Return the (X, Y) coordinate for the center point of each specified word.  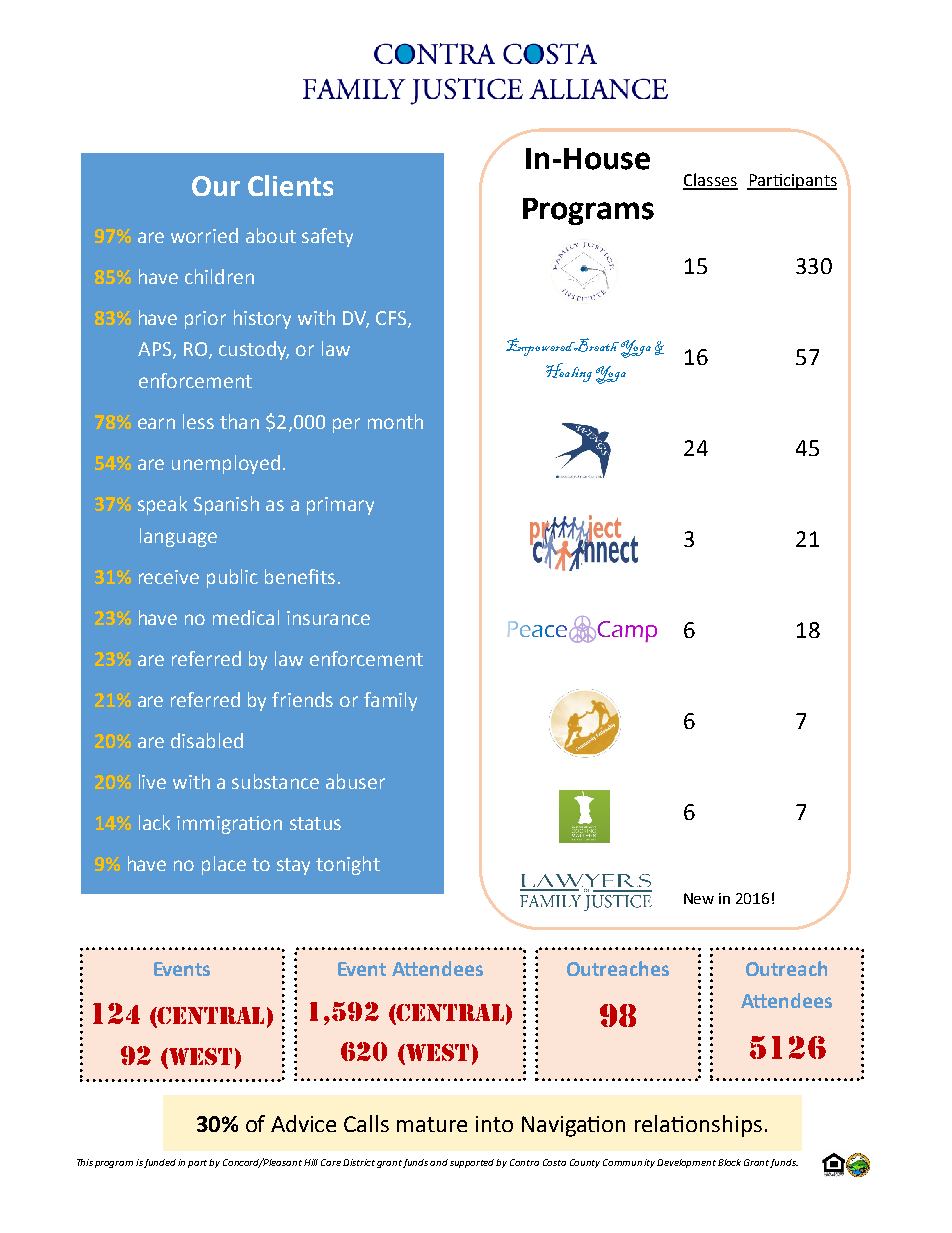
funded (160, 1163)
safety (327, 237)
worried (204, 235)
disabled (207, 740)
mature (432, 1124)
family (390, 701)
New (699, 898)
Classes (710, 181)
